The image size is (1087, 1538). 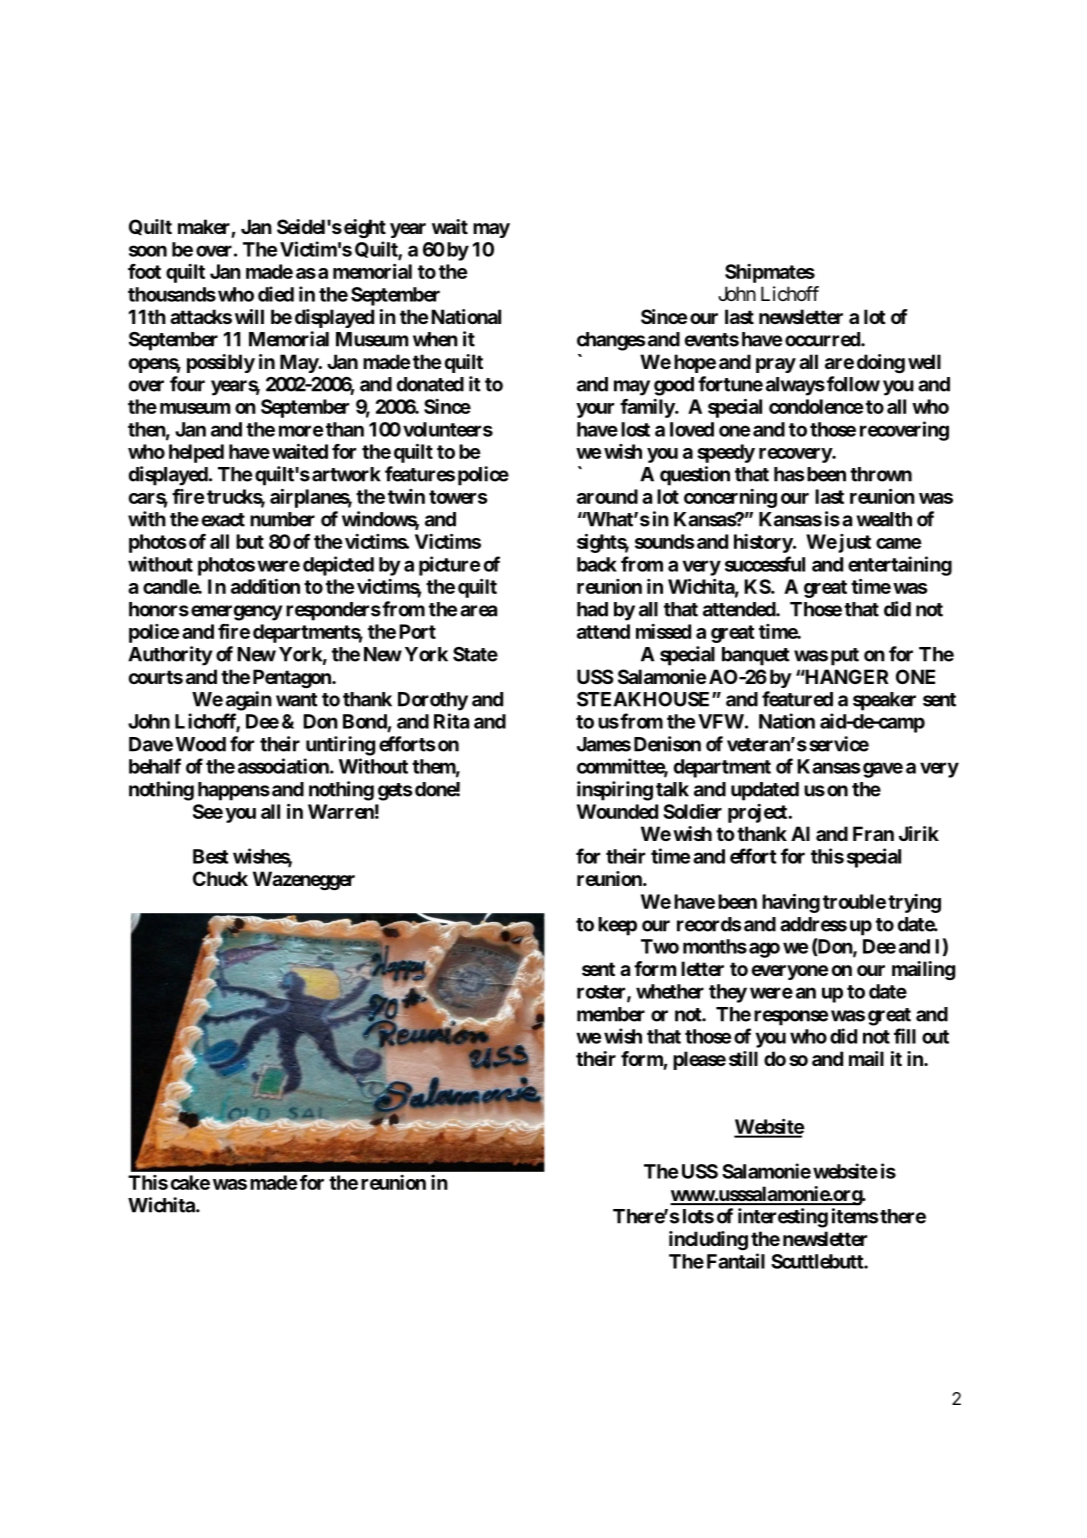 What do you see at coordinates (451, 721) in the image?
I see `Rita` at bounding box center [451, 721].
